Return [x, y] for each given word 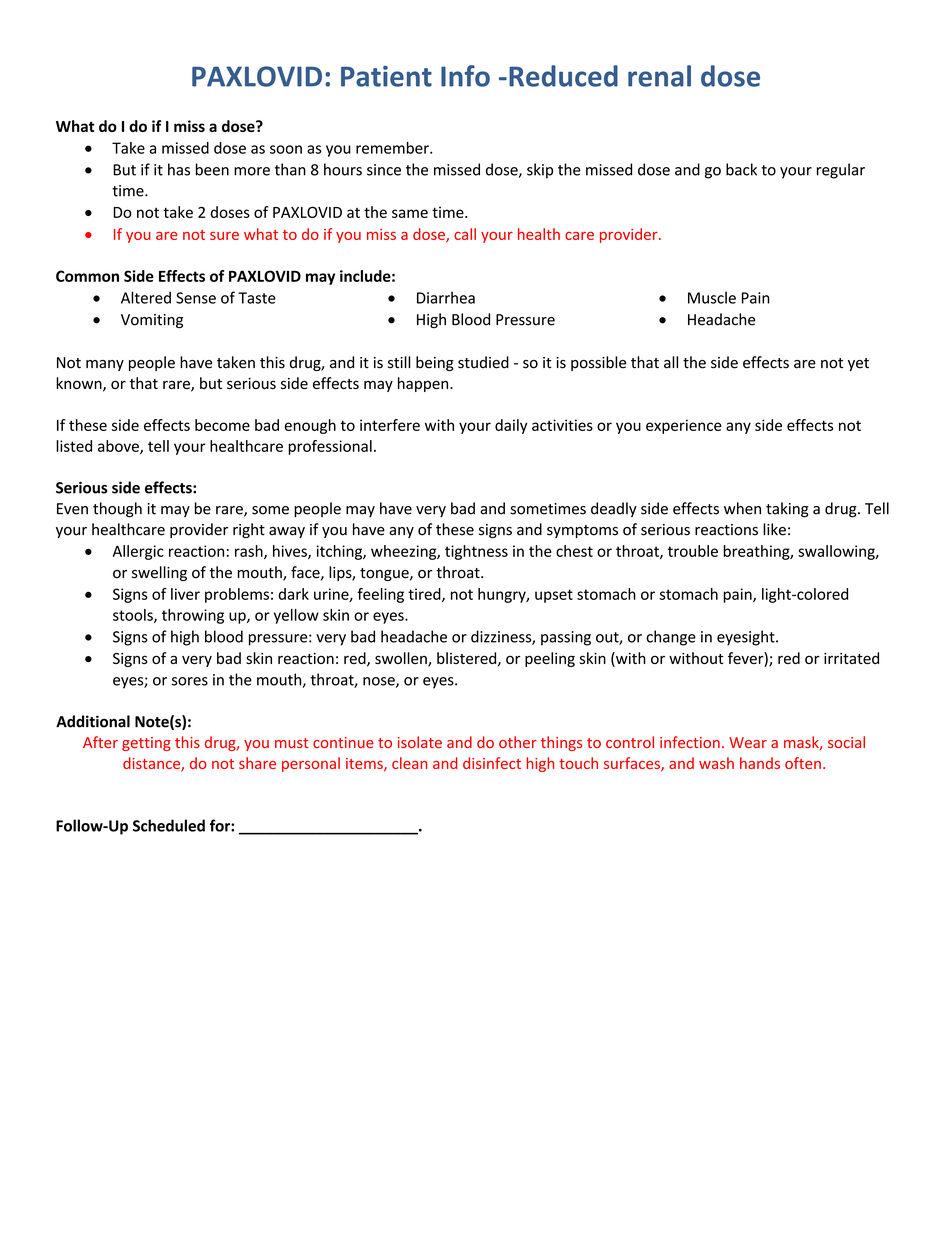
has [179, 169]
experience [684, 426]
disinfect [492, 763]
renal [659, 76]
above [119, 447]
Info [465, 76]
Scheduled [169, 825]
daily [511, 426]
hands [760, 763]
